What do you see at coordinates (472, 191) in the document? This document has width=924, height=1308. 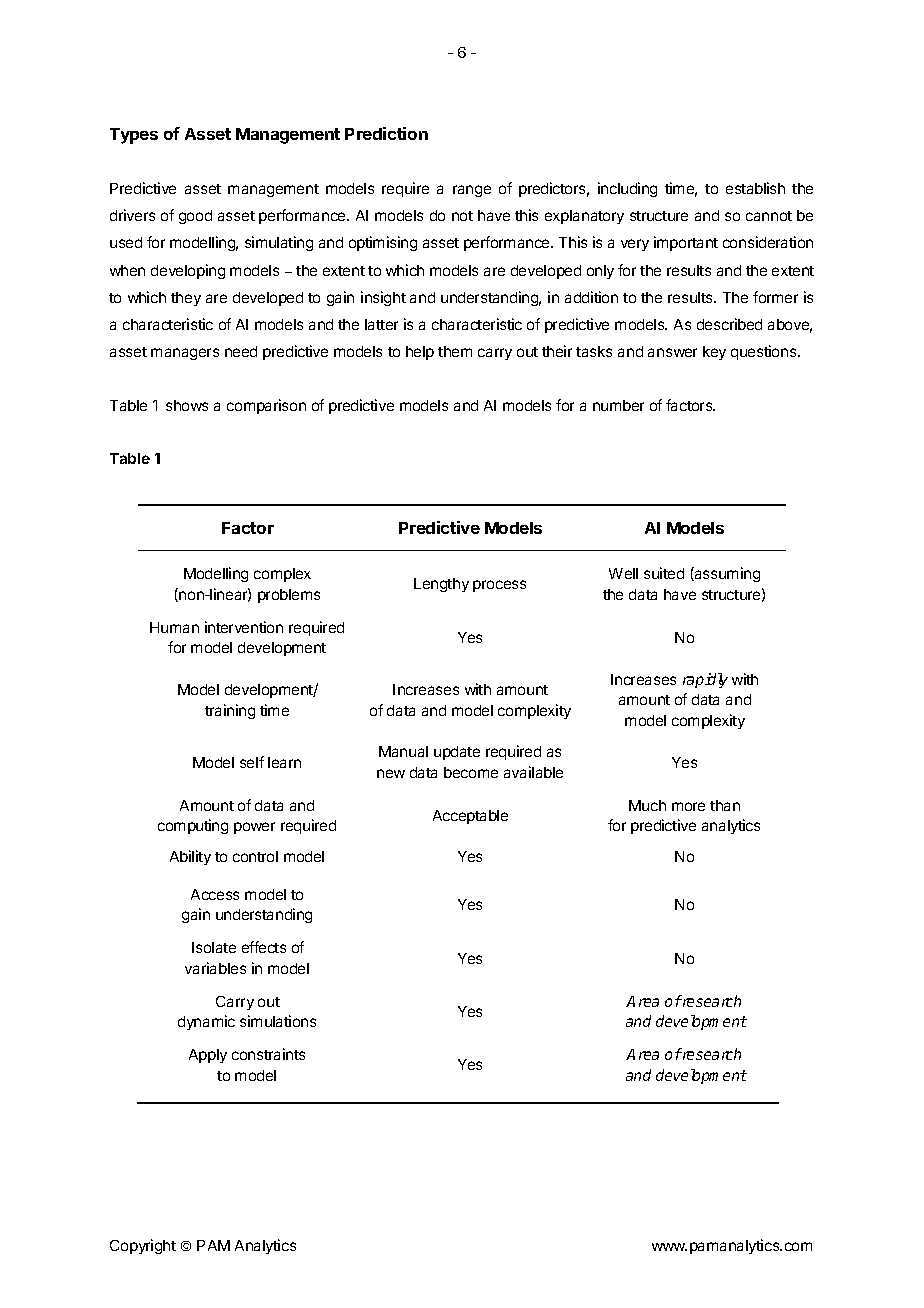 I see `range` at bounding box center [472, 191].
